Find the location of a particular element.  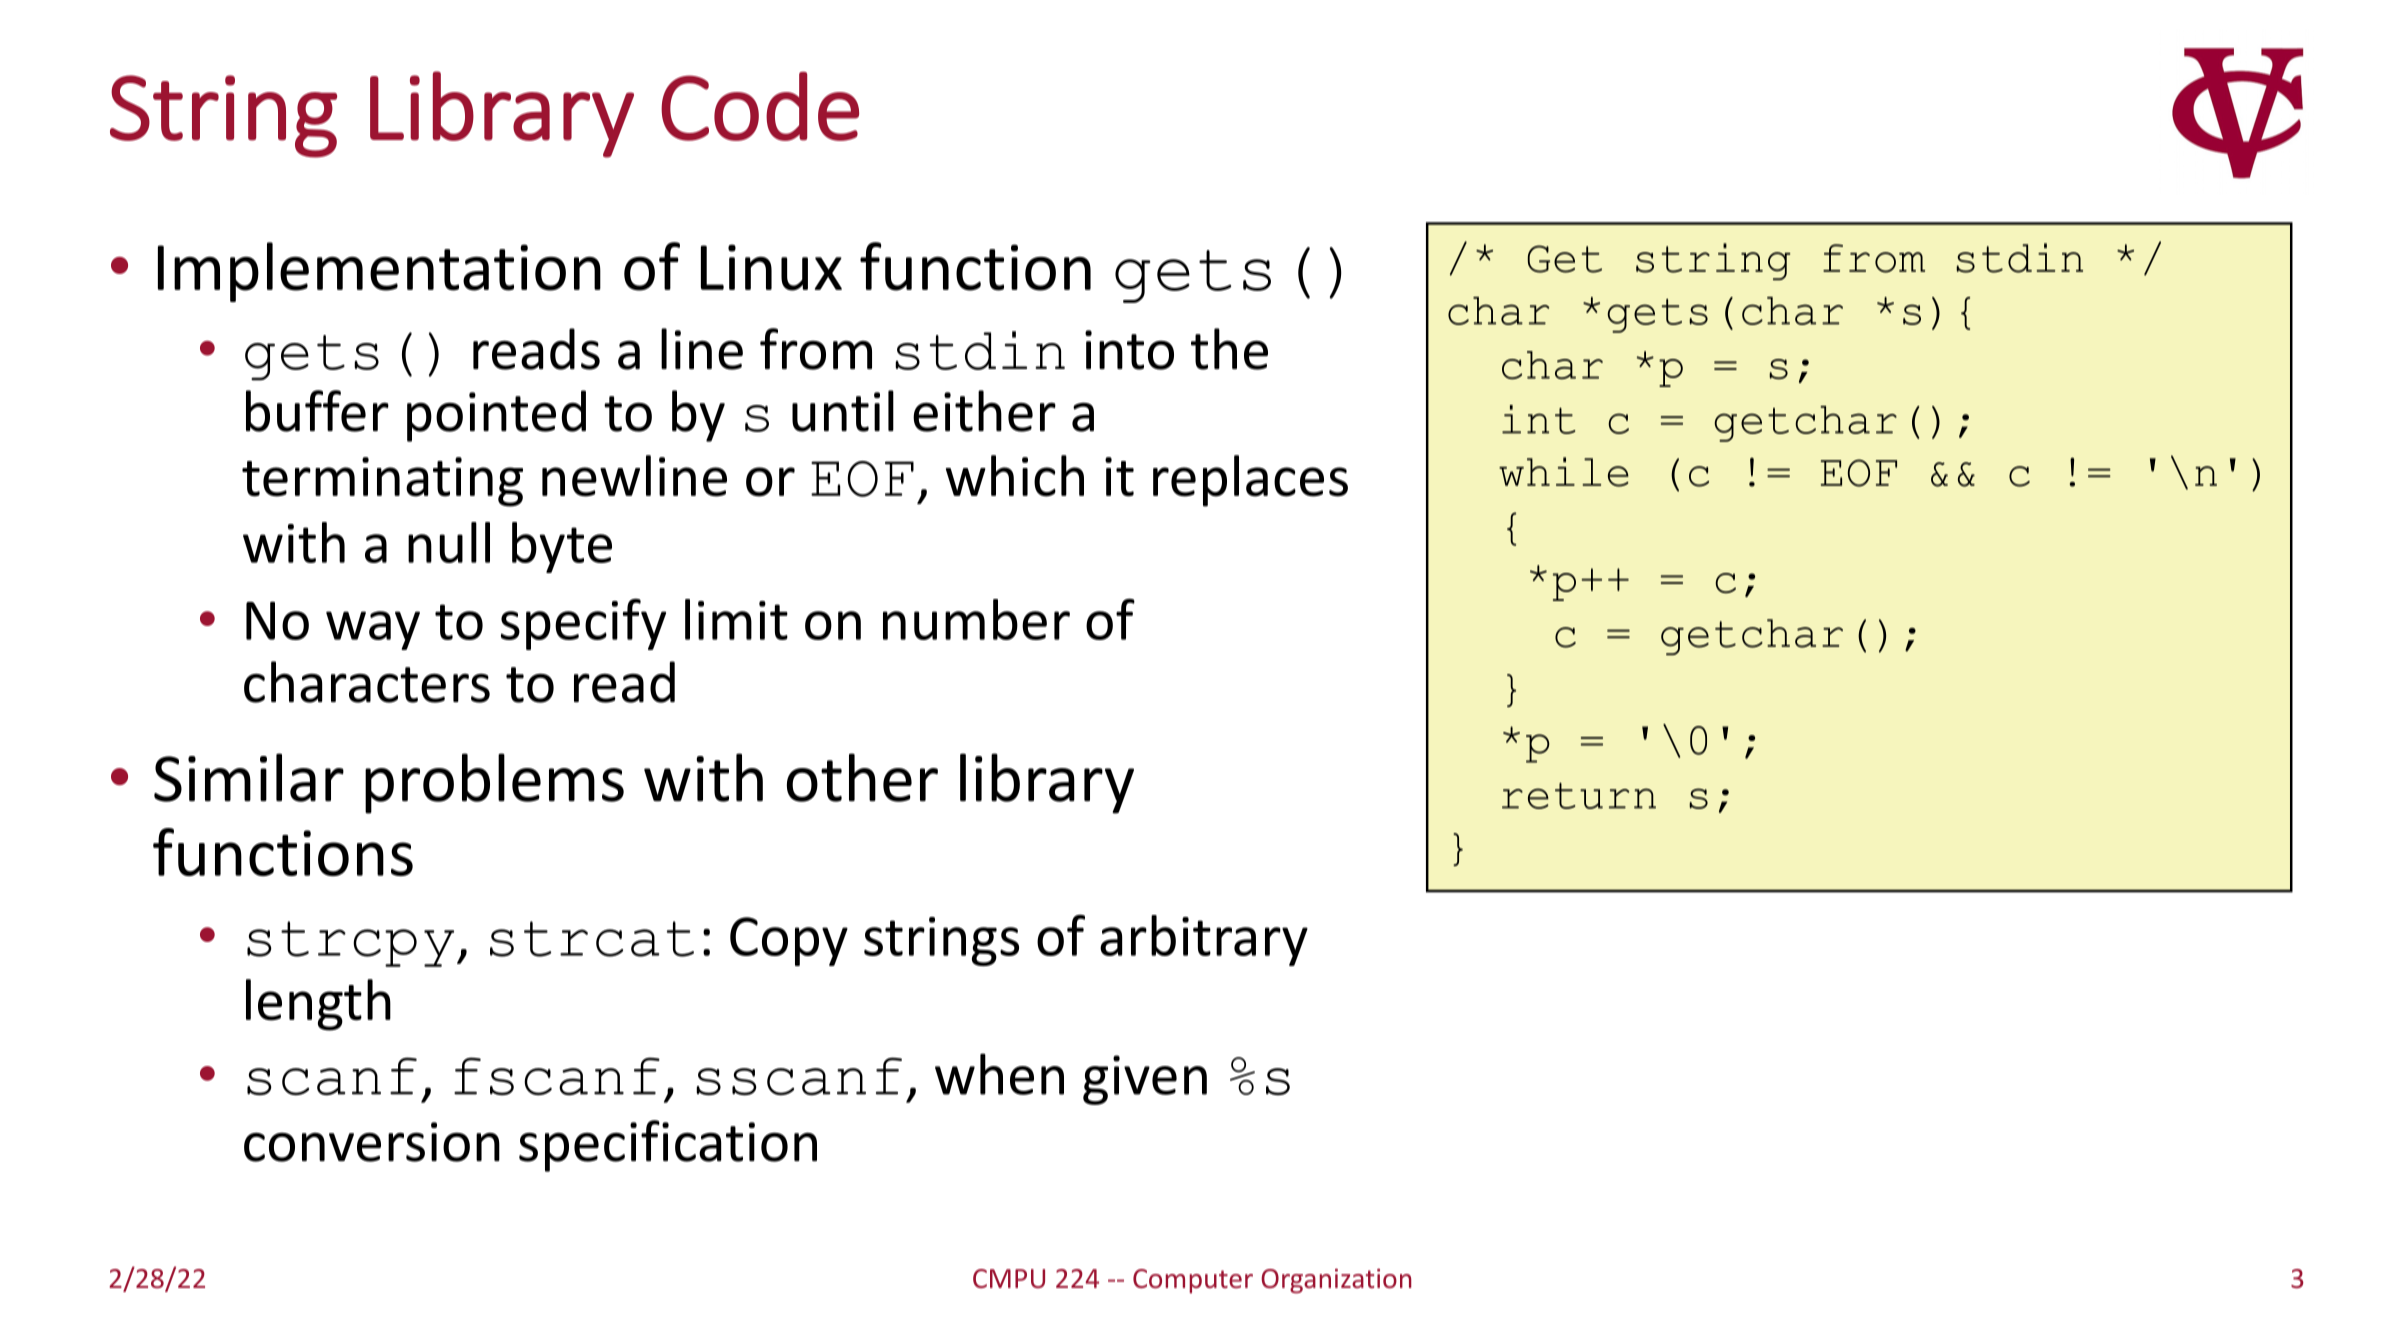

number is located at coordinates (976, 619).
